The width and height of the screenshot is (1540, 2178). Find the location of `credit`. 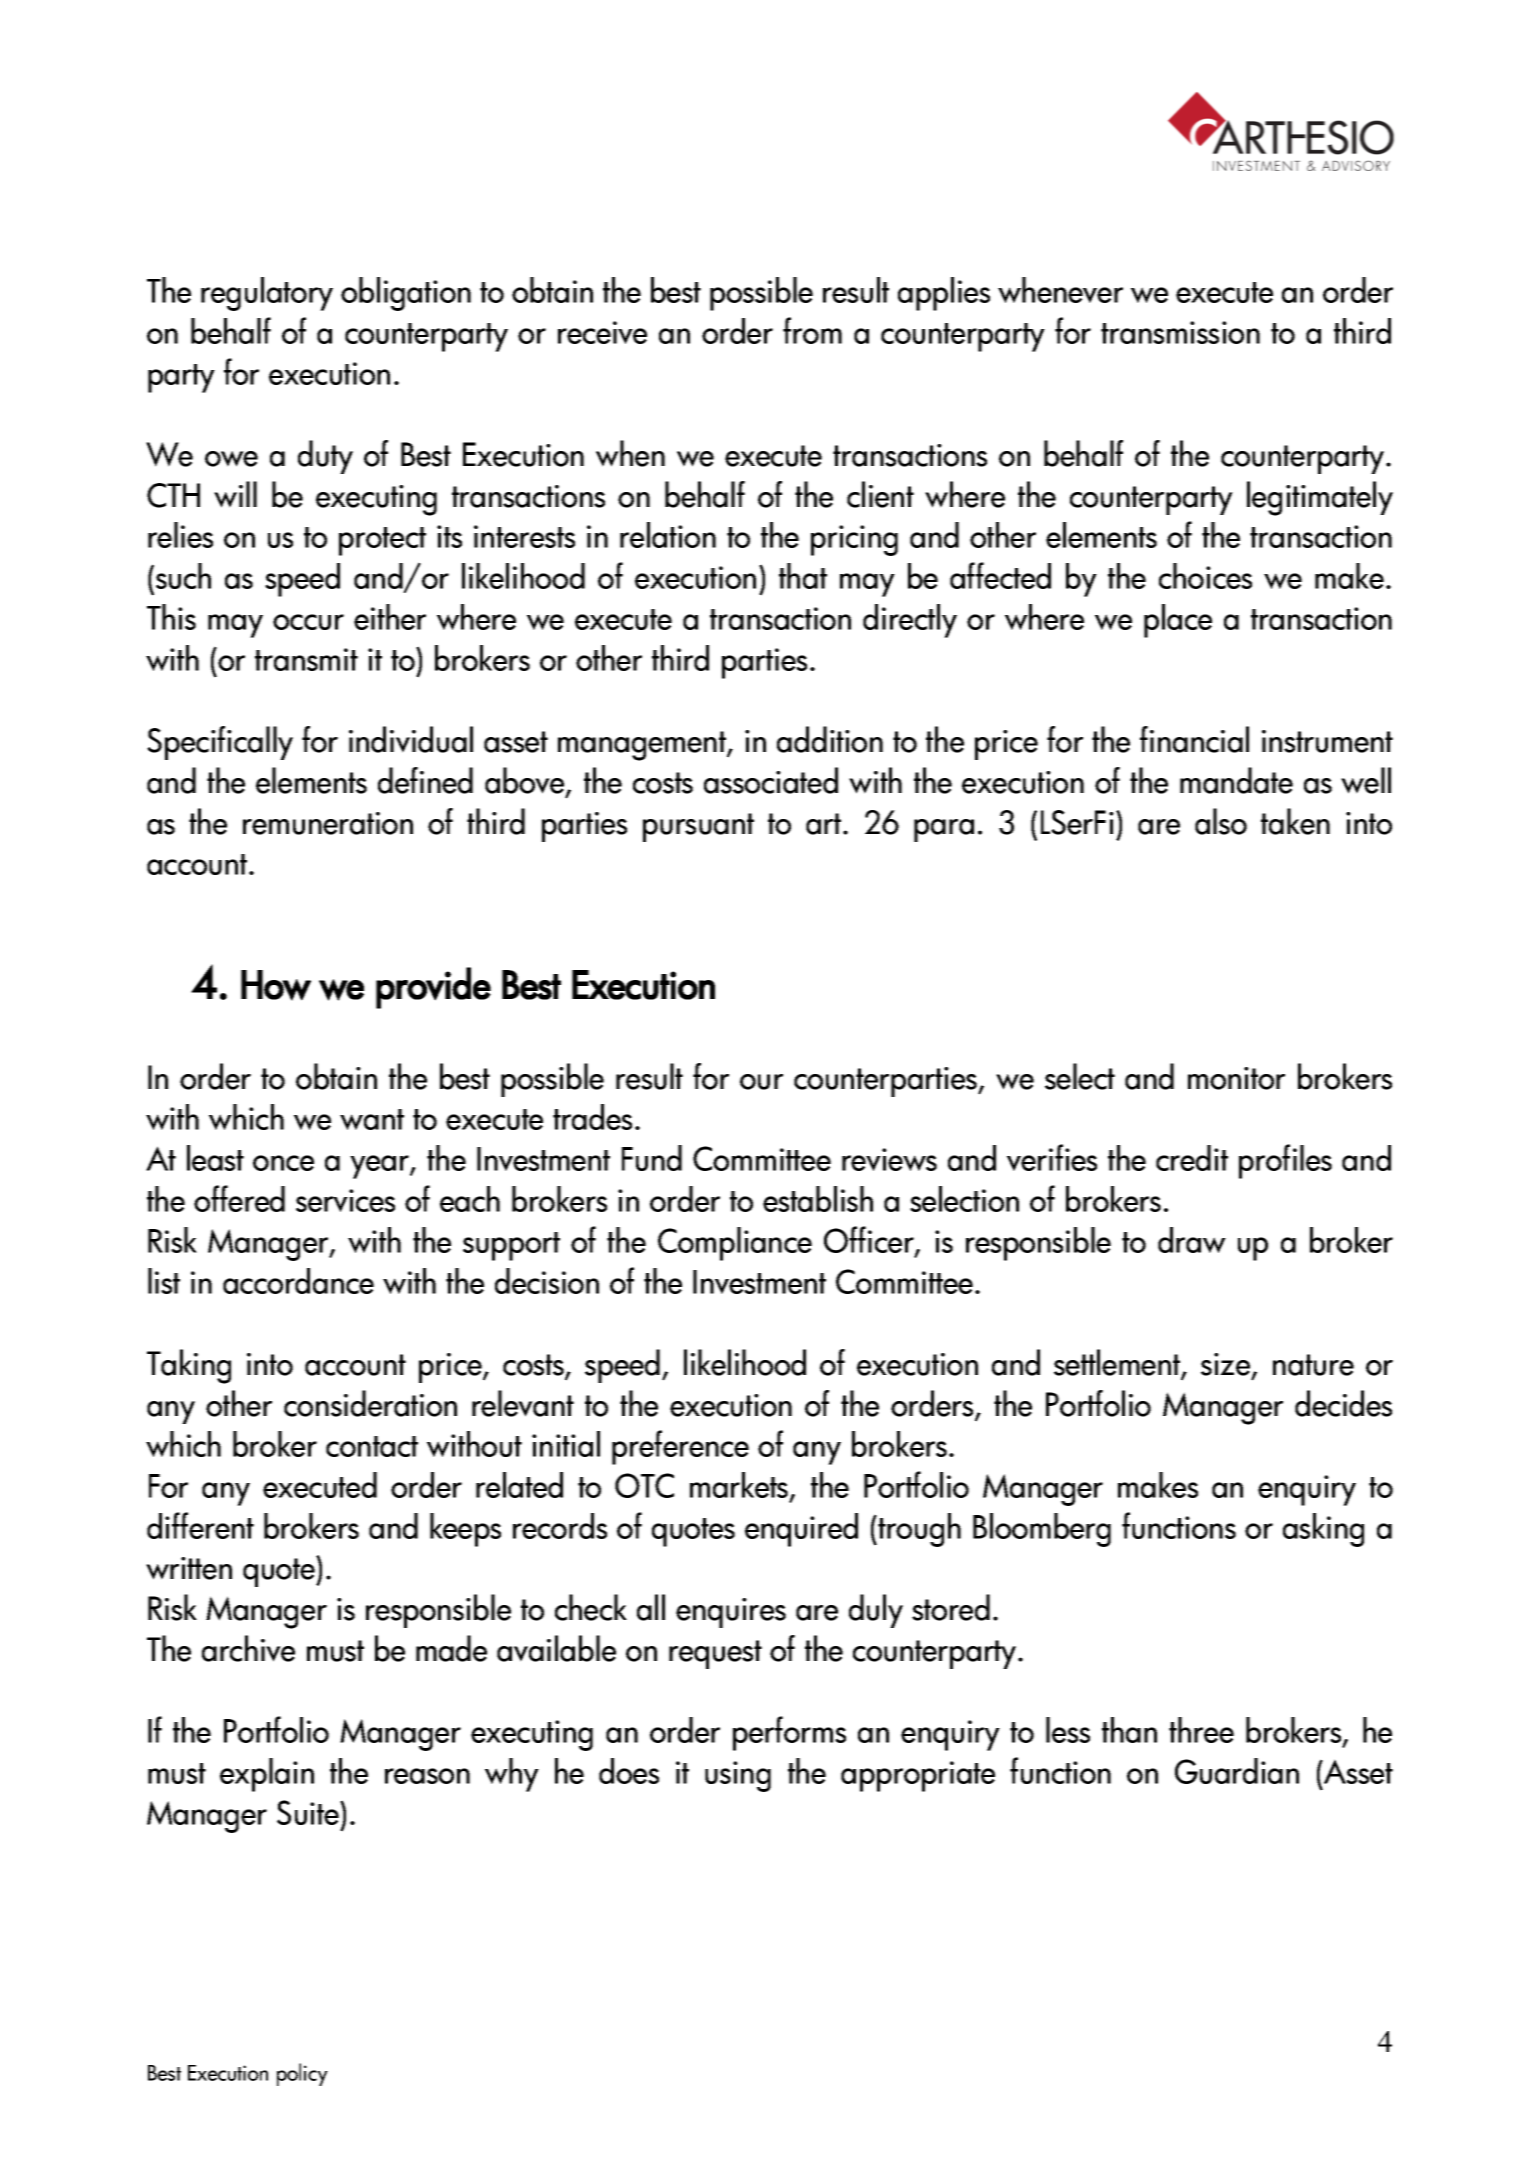

credit is located at coordinates (1192, 1158).
